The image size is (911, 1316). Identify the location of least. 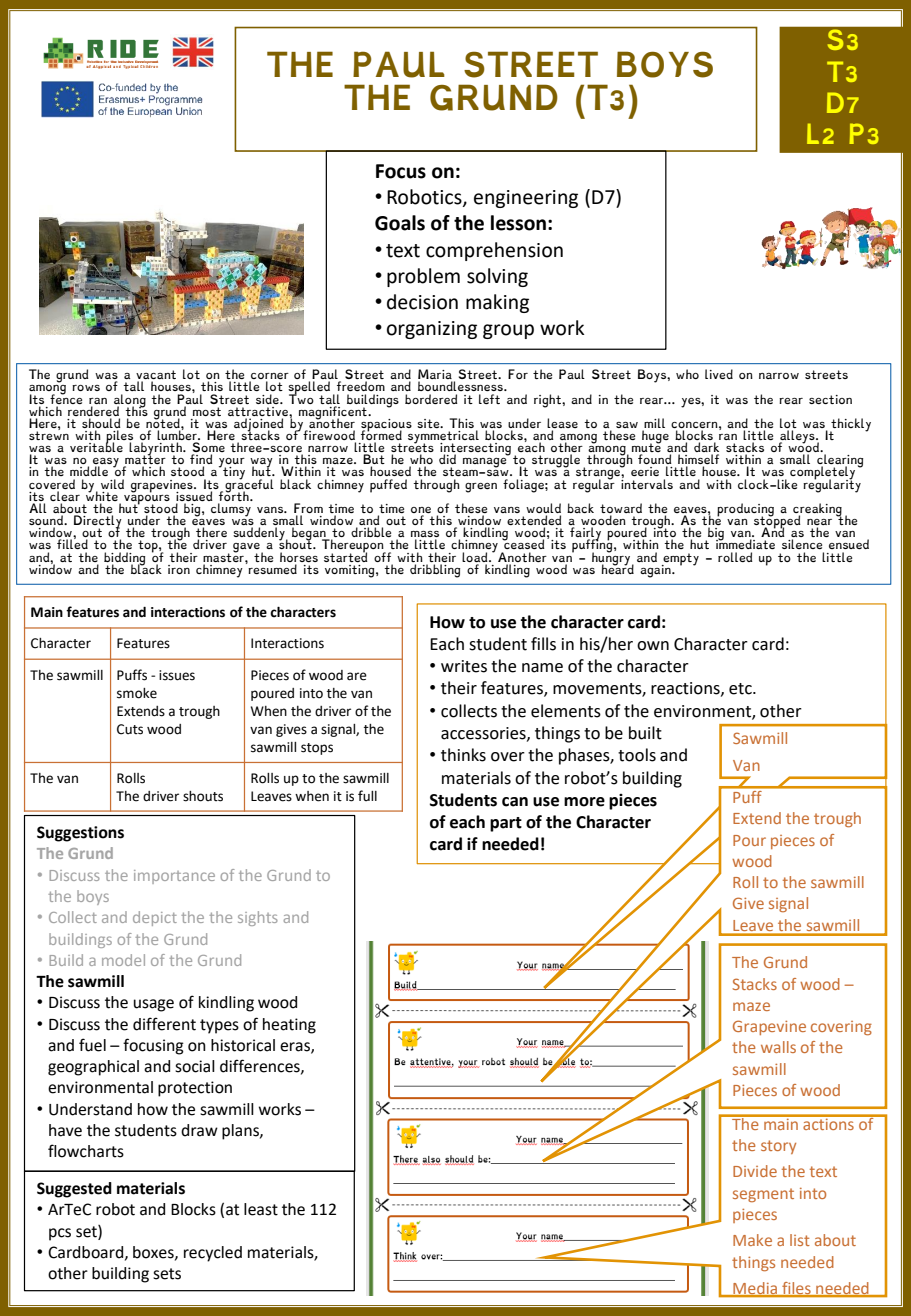
(261, 1209).
